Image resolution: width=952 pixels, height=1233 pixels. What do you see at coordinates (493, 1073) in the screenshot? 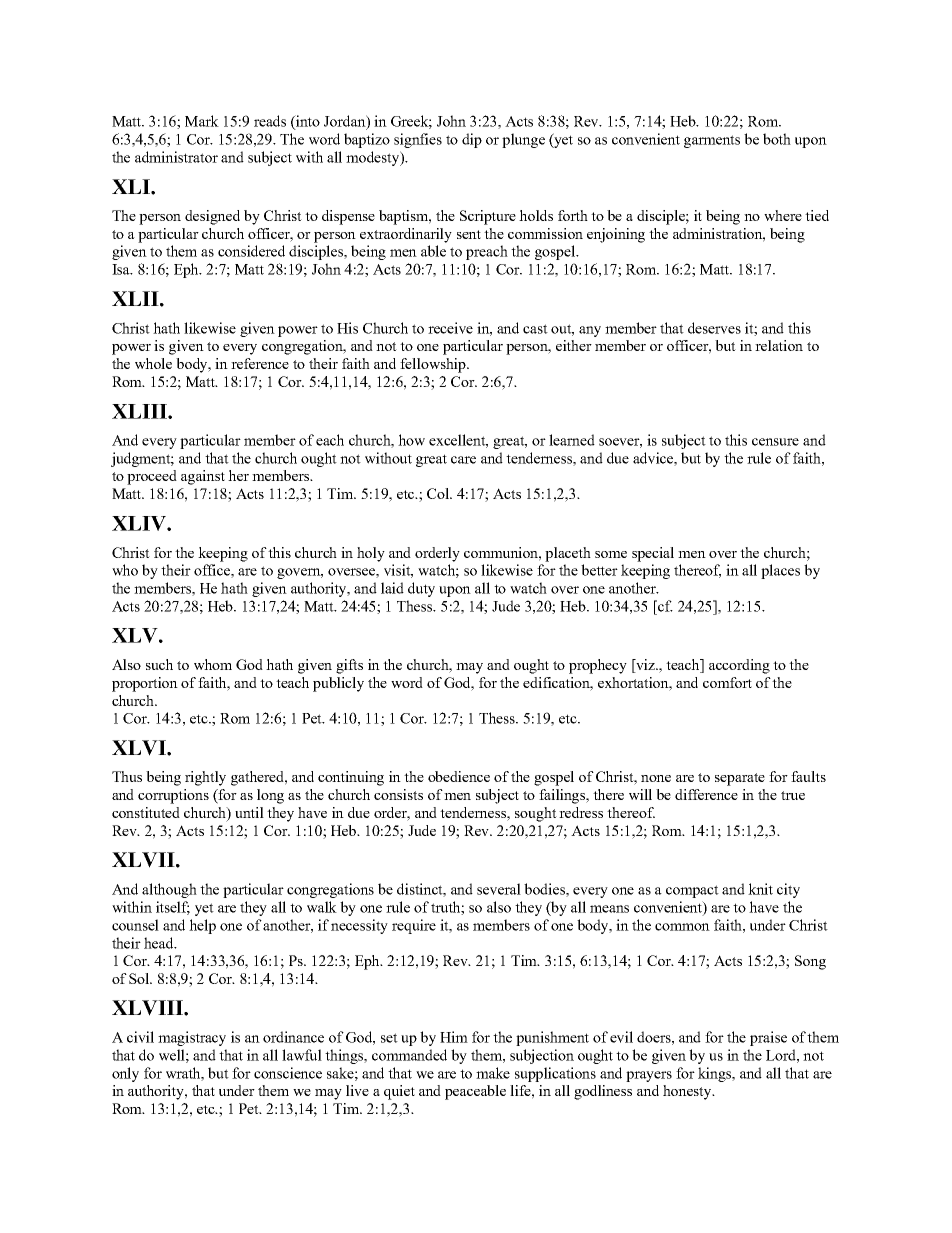
I see `make` at bounding box center [493, 1073].
